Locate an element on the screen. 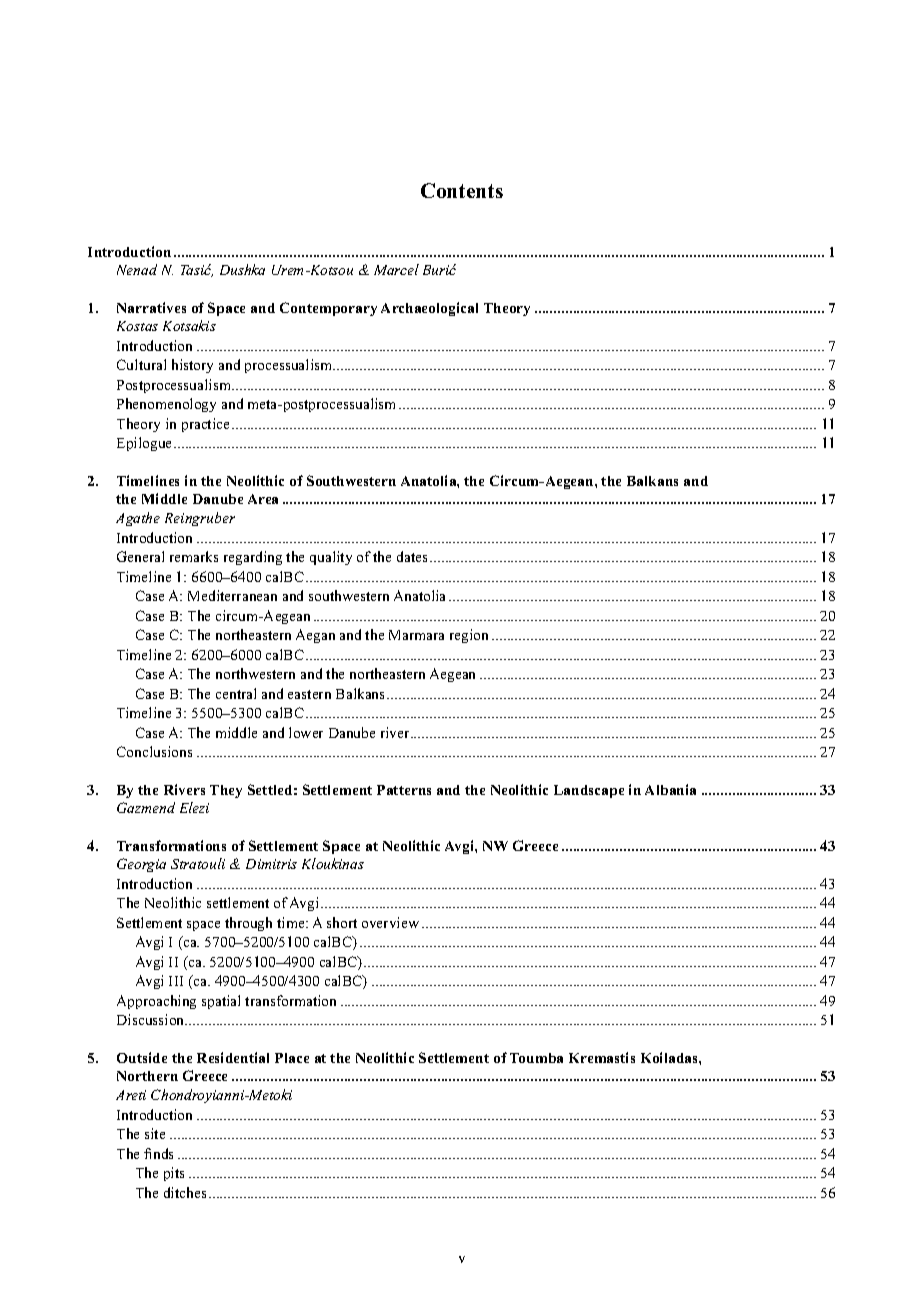 This screenshot has height=1308, width=924. short is located at coordinates (342, 922).
